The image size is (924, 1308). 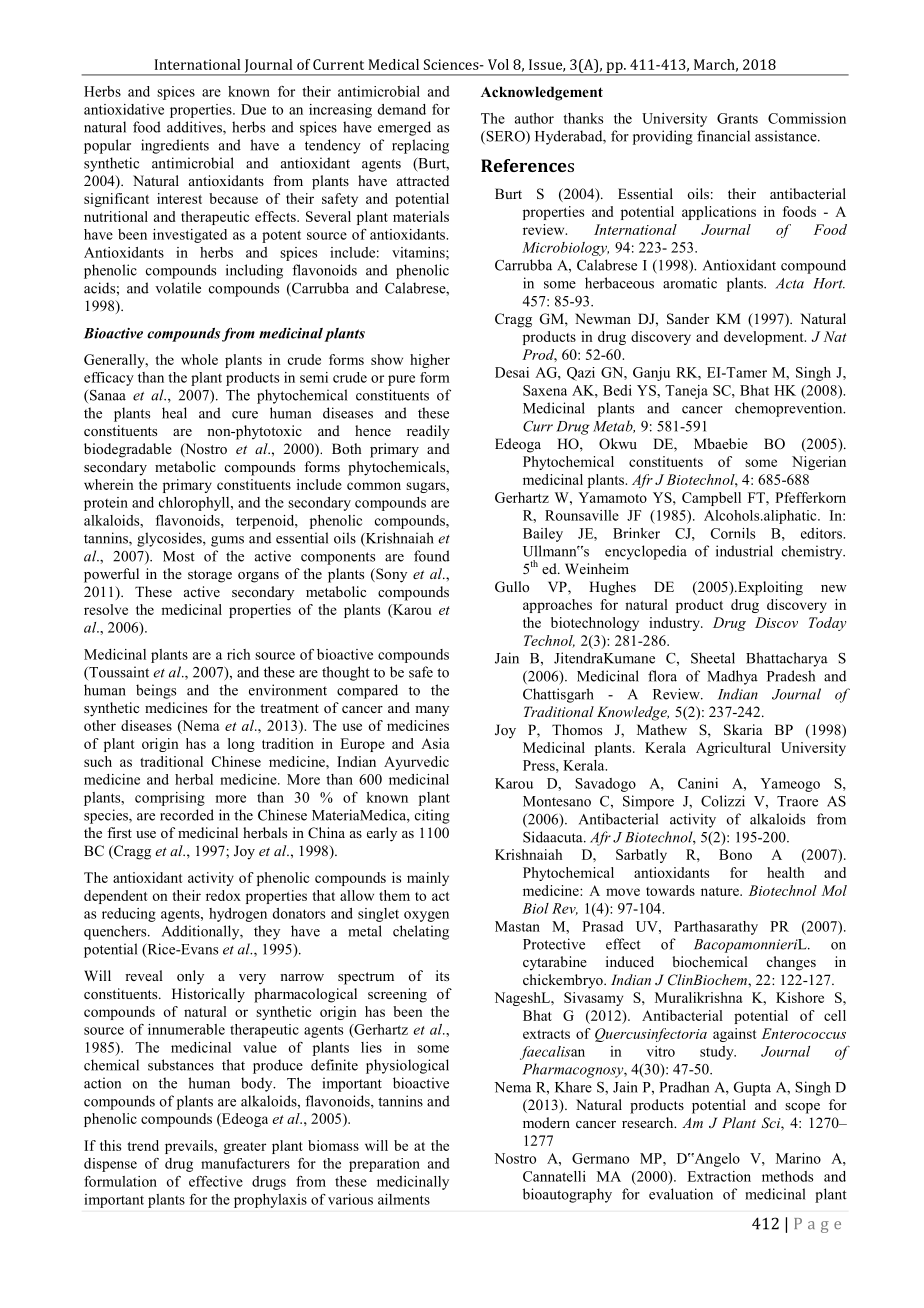 I want to click on additives, so click(x=195, y=128).
